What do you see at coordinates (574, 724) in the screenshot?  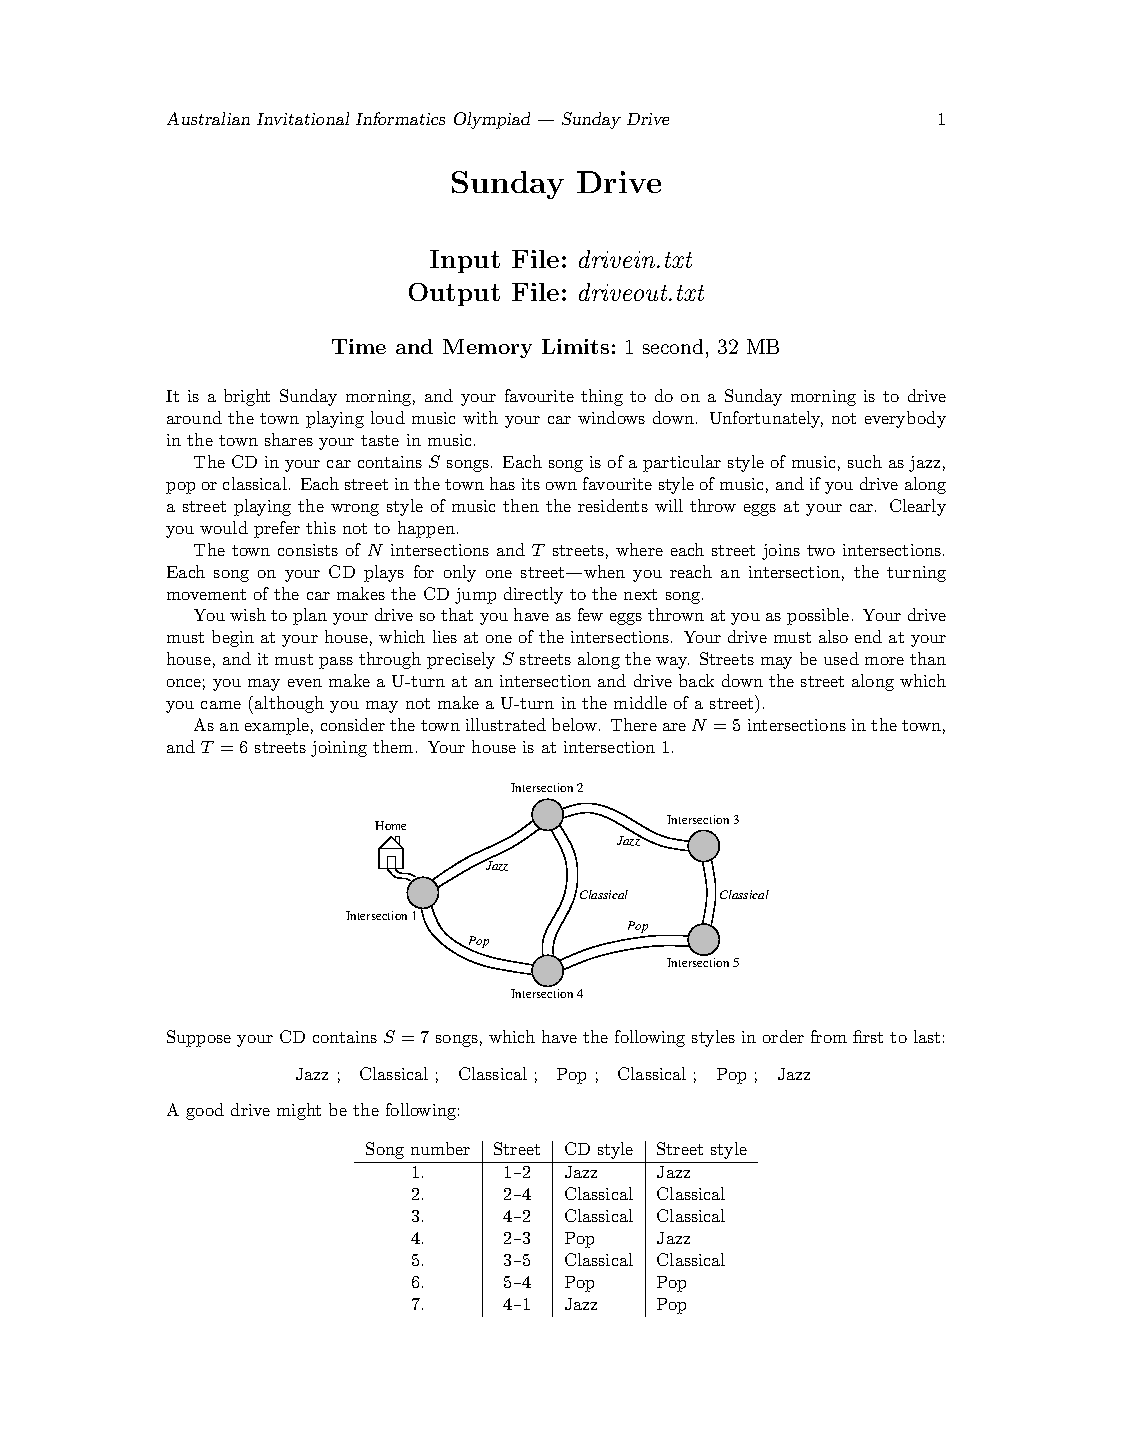 I see `below` at bounding box center [574, 724].
